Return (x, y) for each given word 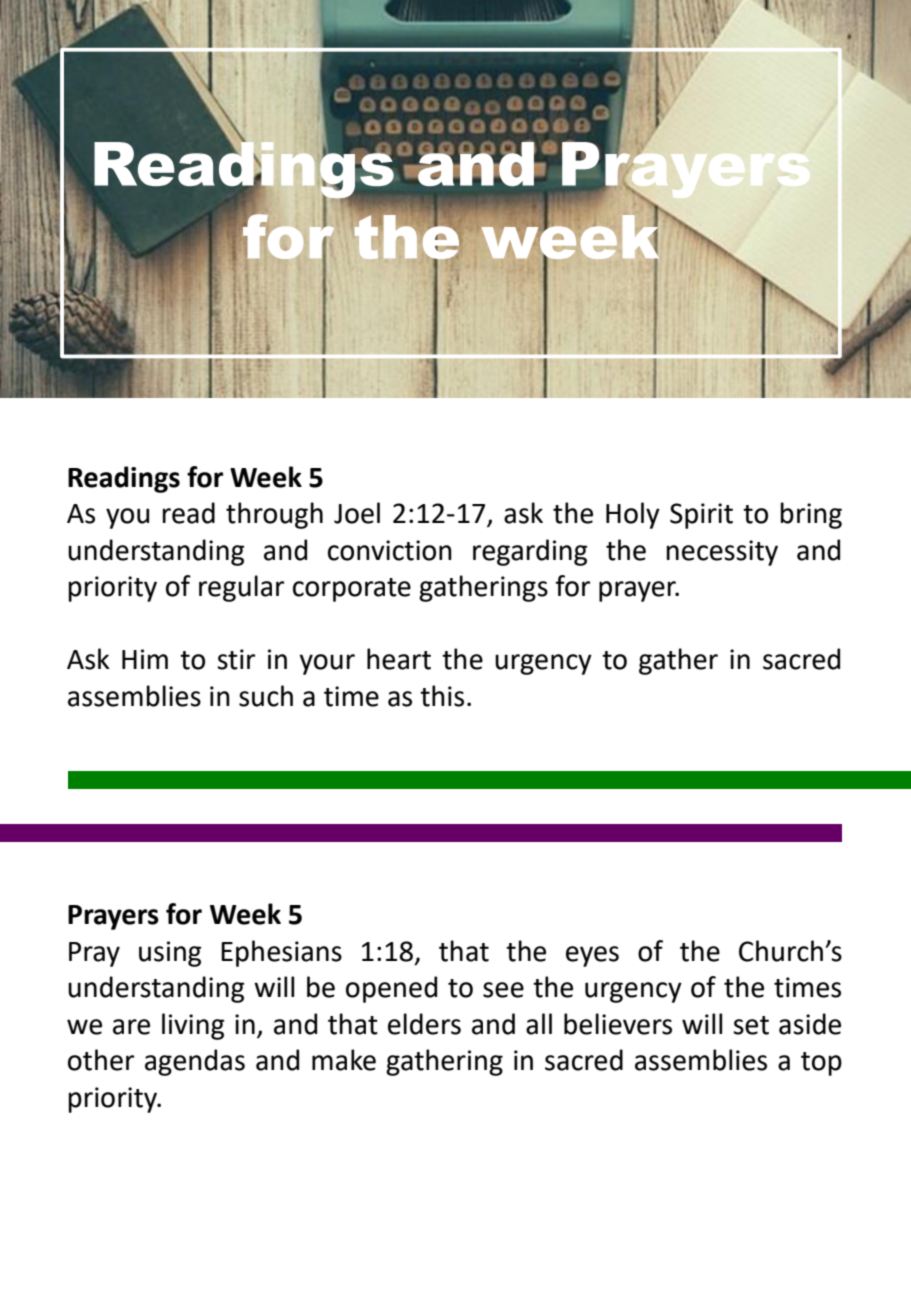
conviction (390, 550)
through (274, 515)
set (751, 1025)
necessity (722, 553)
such (266, 696)
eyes (592, 956)
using (170, 954)
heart (399, 659)
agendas (195, 1062)
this (442, 696)
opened (391, 989)
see (503, 990)
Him (145, 659)
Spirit (701, 516)
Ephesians (281, 953)
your (327, 664)
